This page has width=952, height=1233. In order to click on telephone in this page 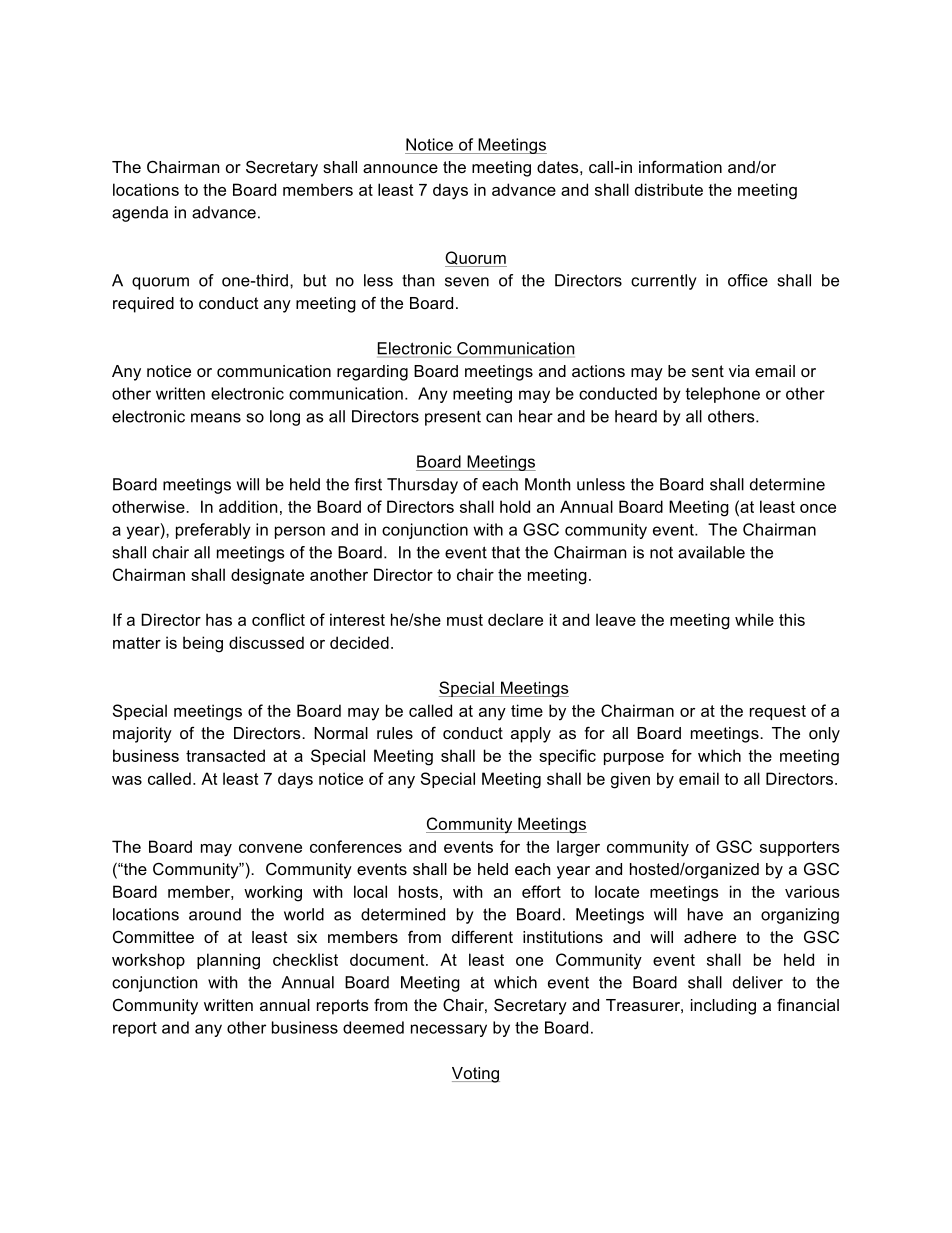, I will do `click(723, 395)`.
